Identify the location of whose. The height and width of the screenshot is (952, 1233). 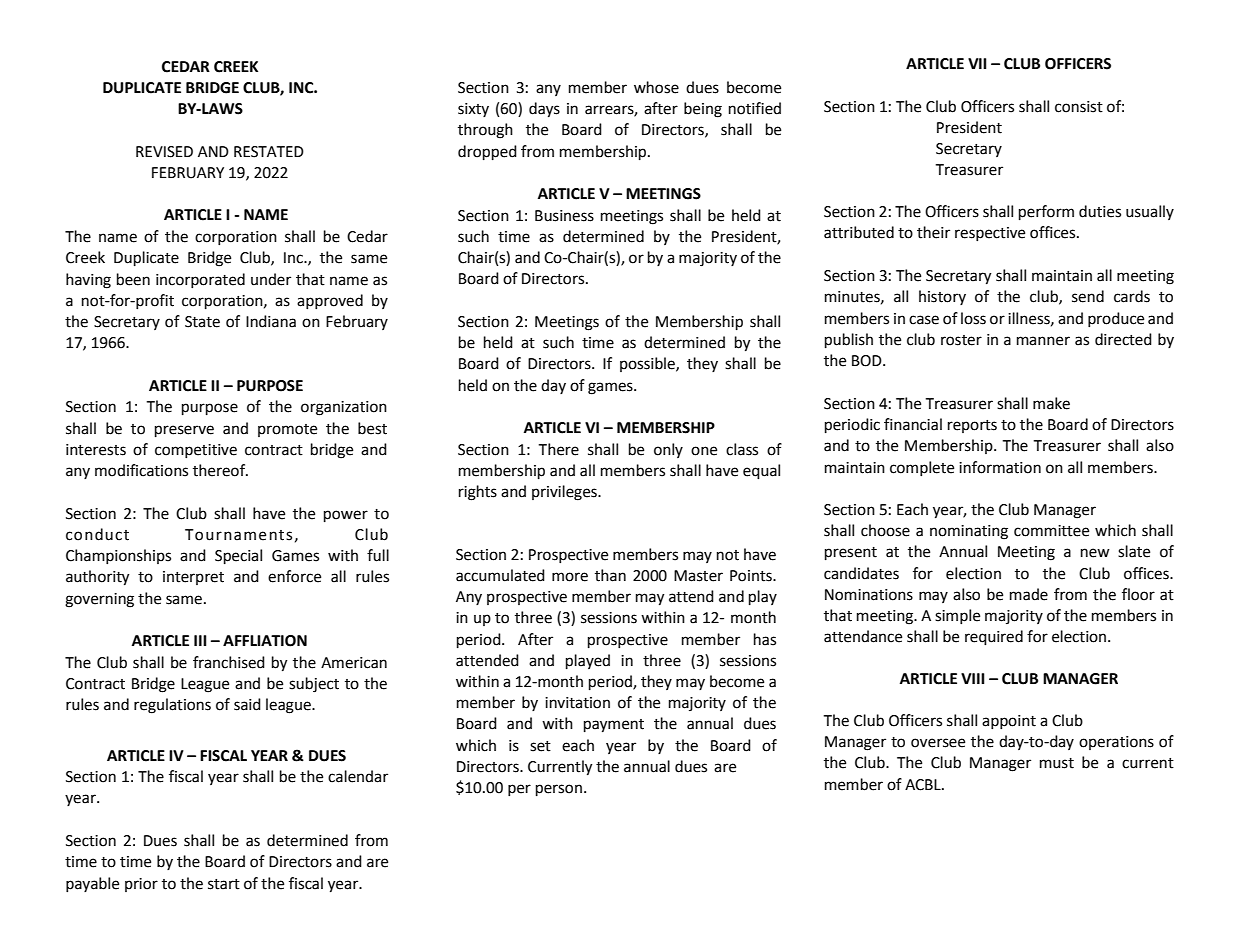
(656, 87).
